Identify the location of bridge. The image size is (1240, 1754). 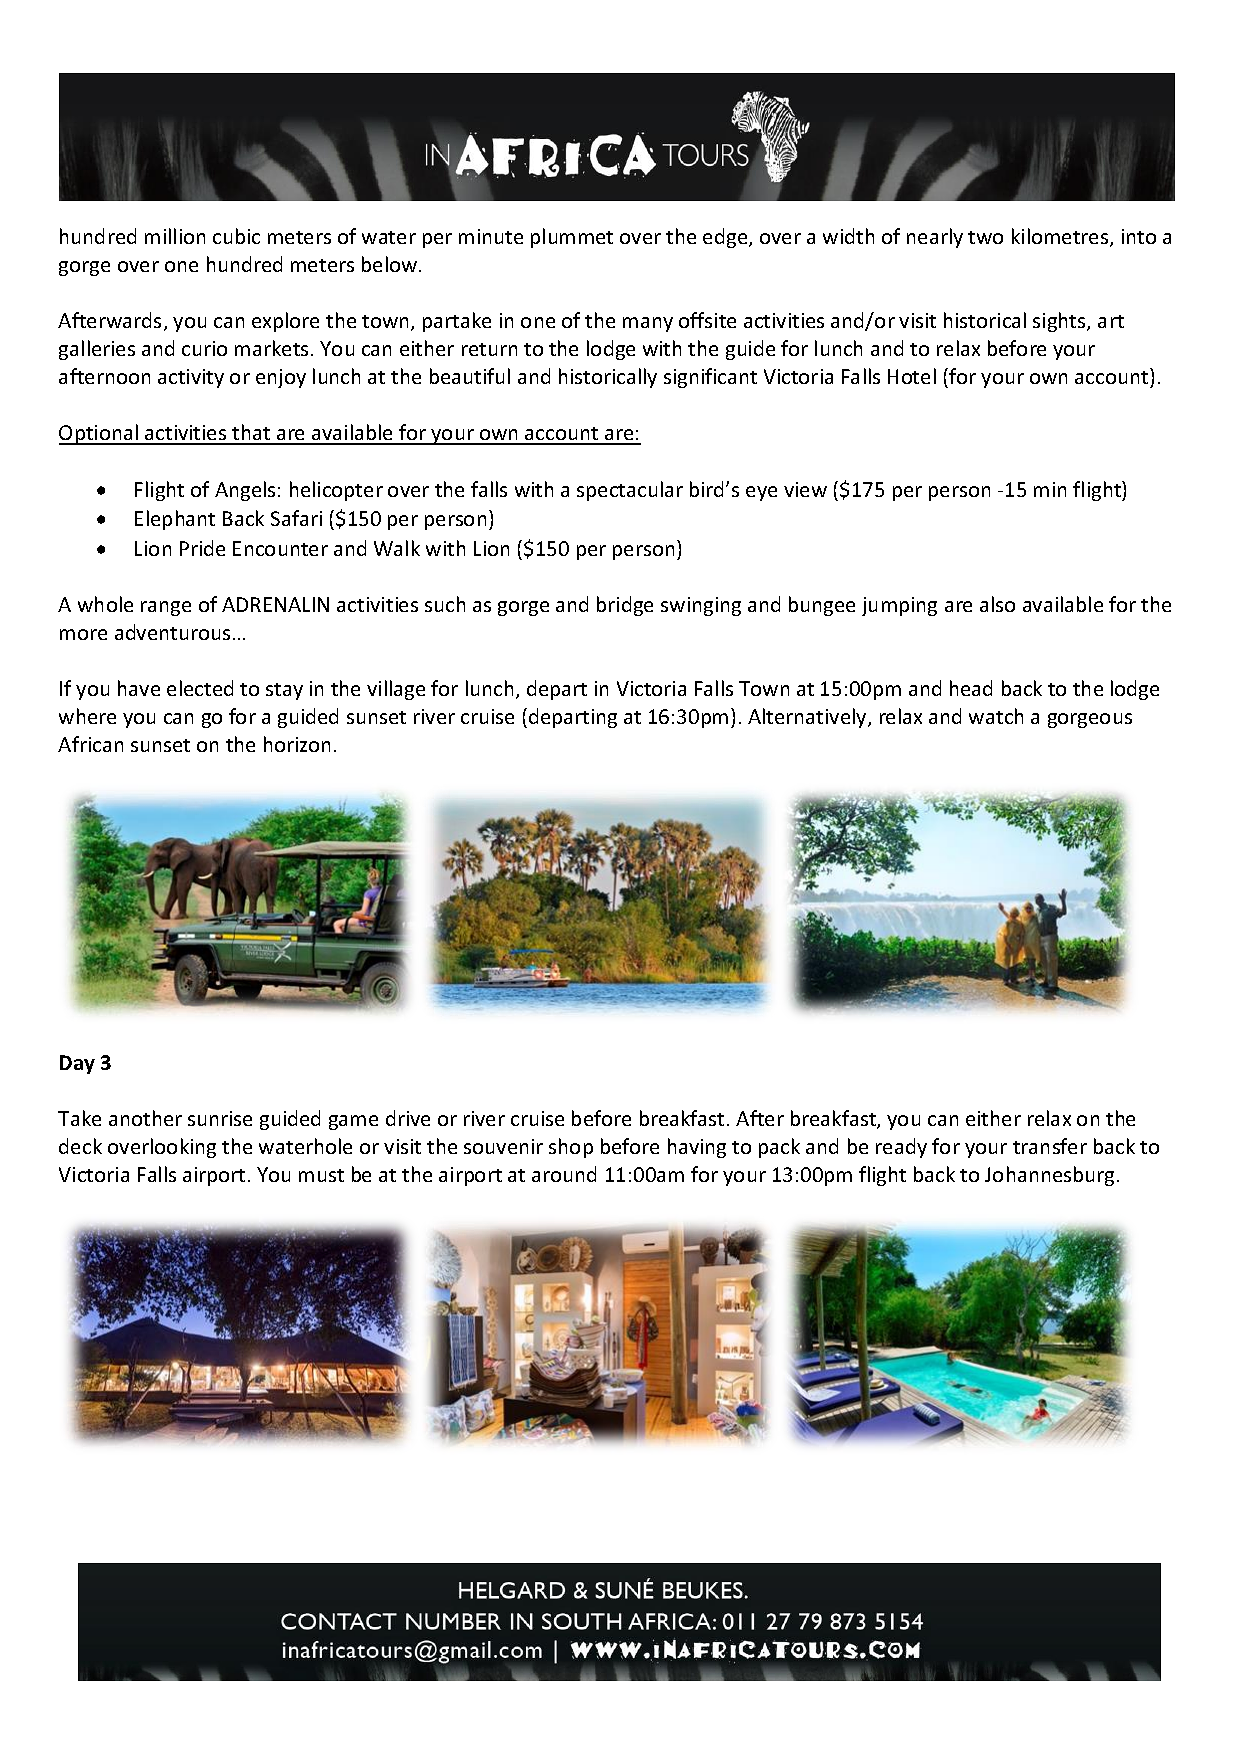
(625, 606).
